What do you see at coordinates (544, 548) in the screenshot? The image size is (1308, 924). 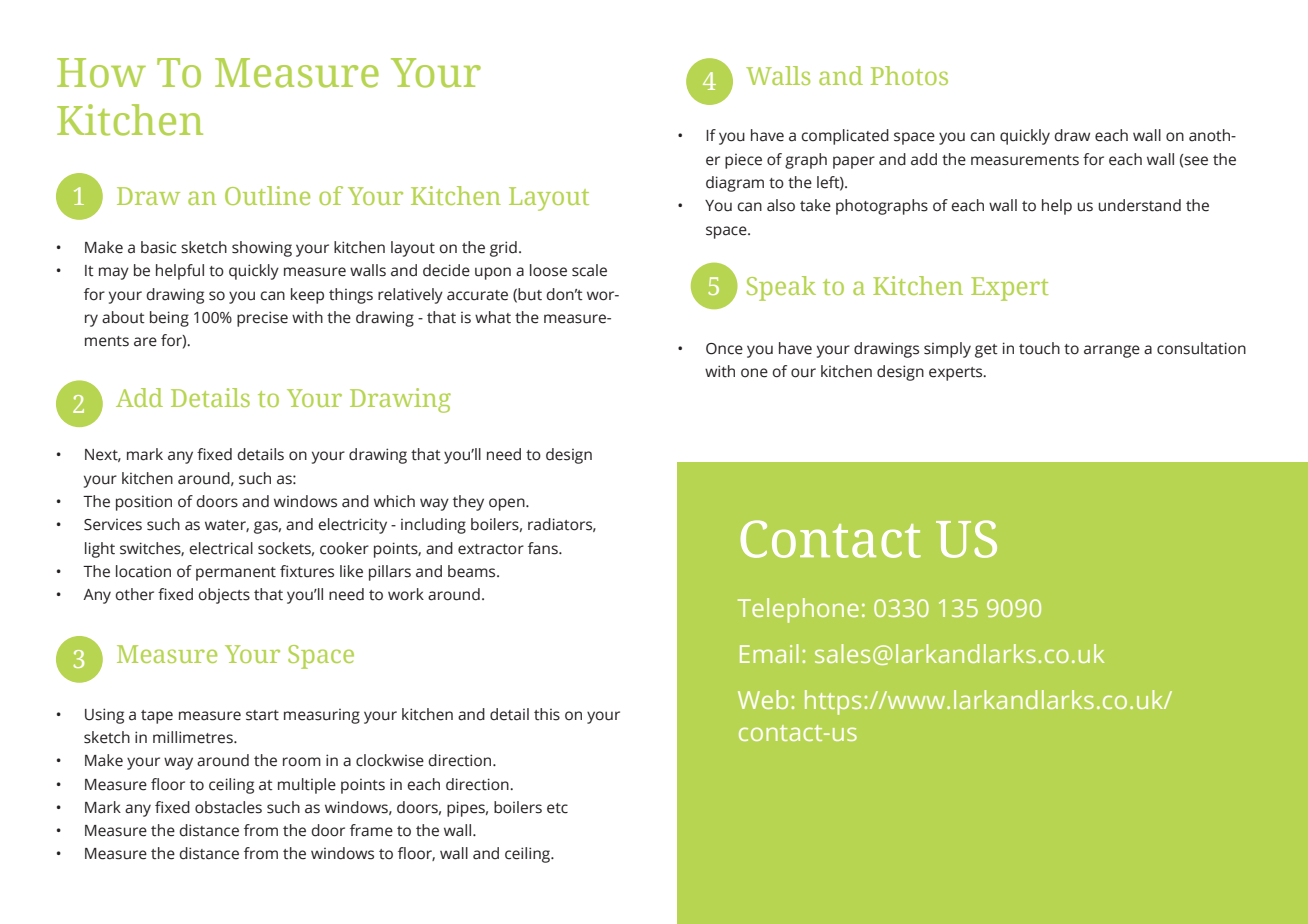 I see `fans` at bounding box center [544, 548].
